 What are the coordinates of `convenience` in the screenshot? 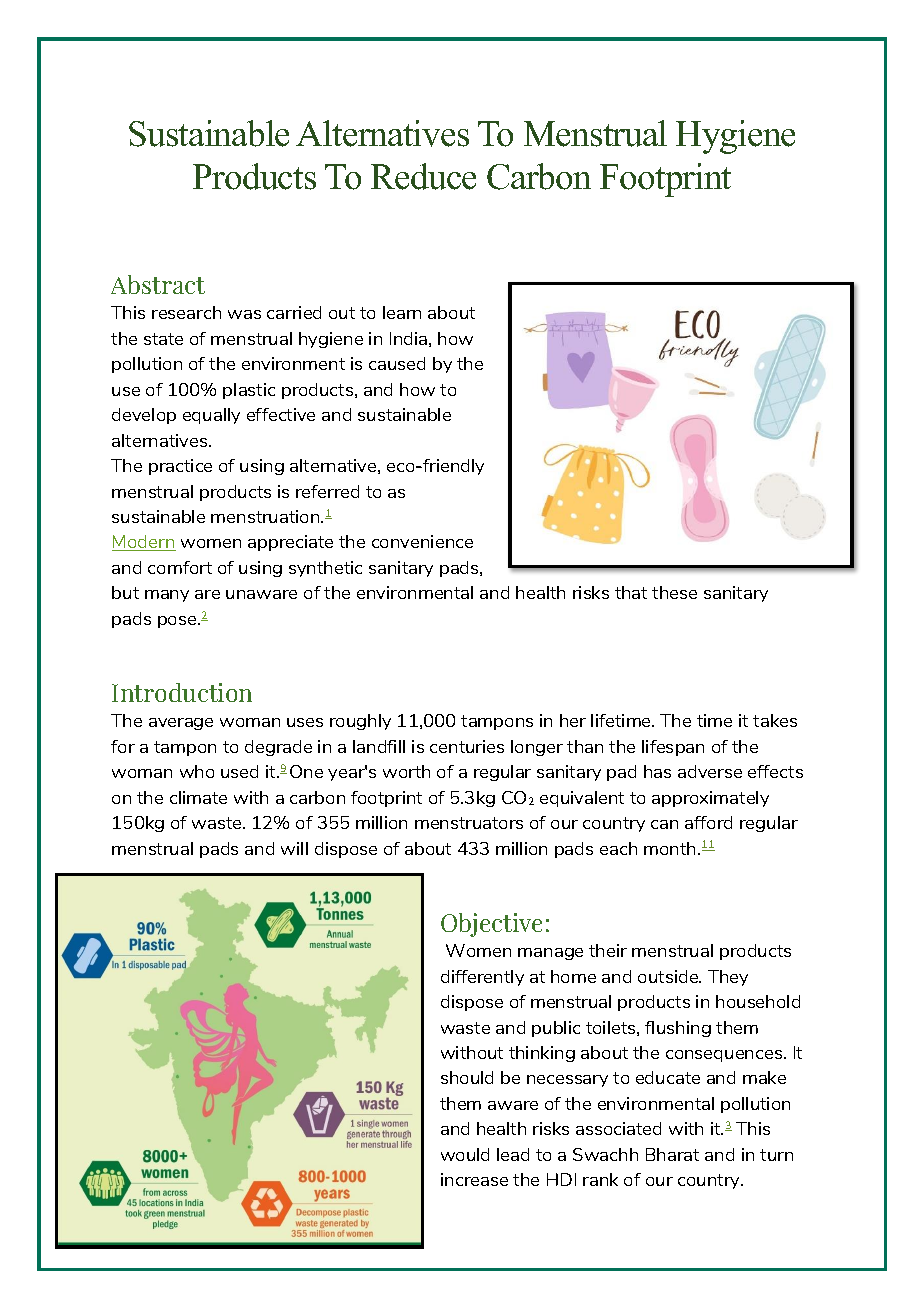 It's located at (422, 541).
